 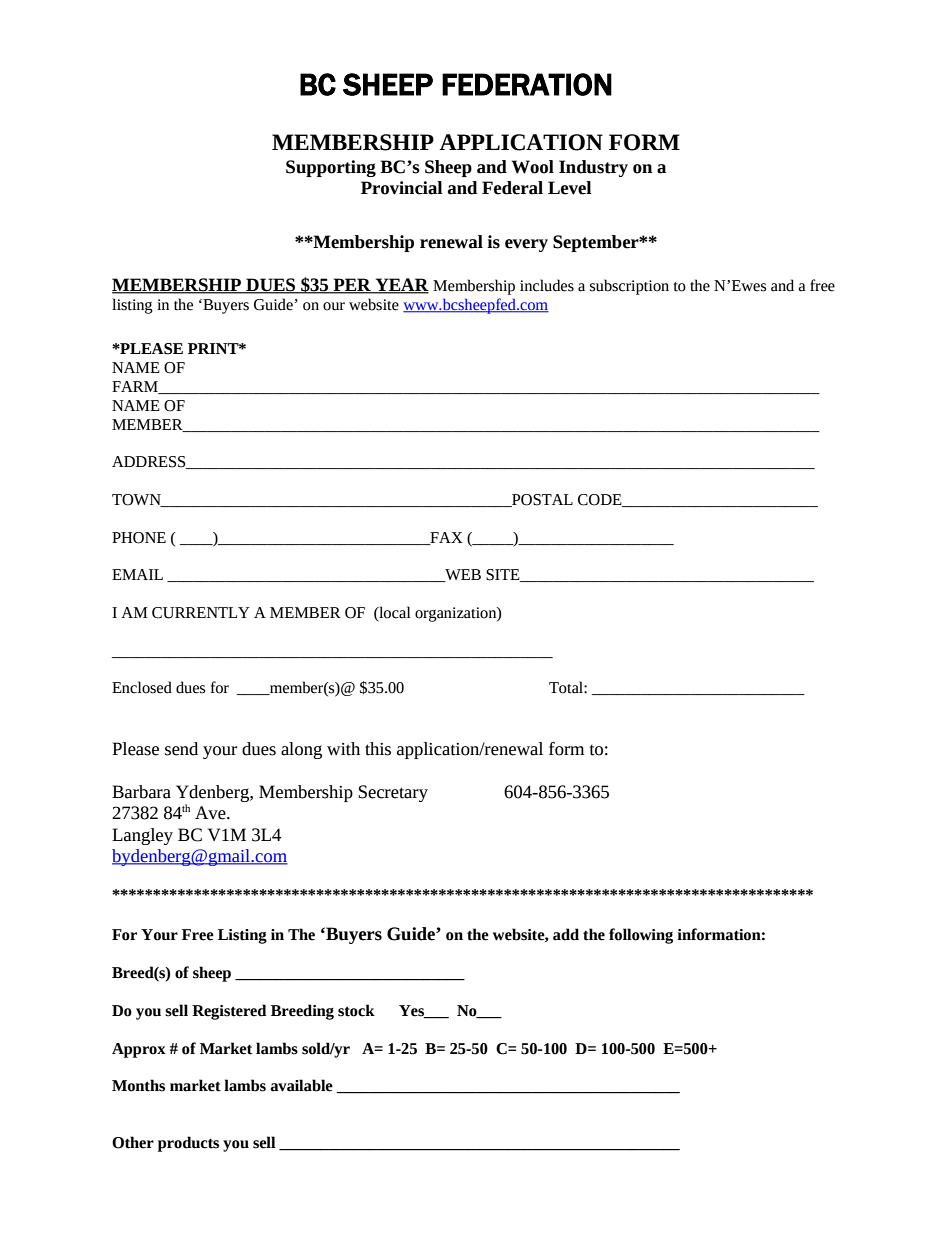 What do you see at coordinates (343, 749) in the page?
I see `with` at bounding box center [343, 749].
